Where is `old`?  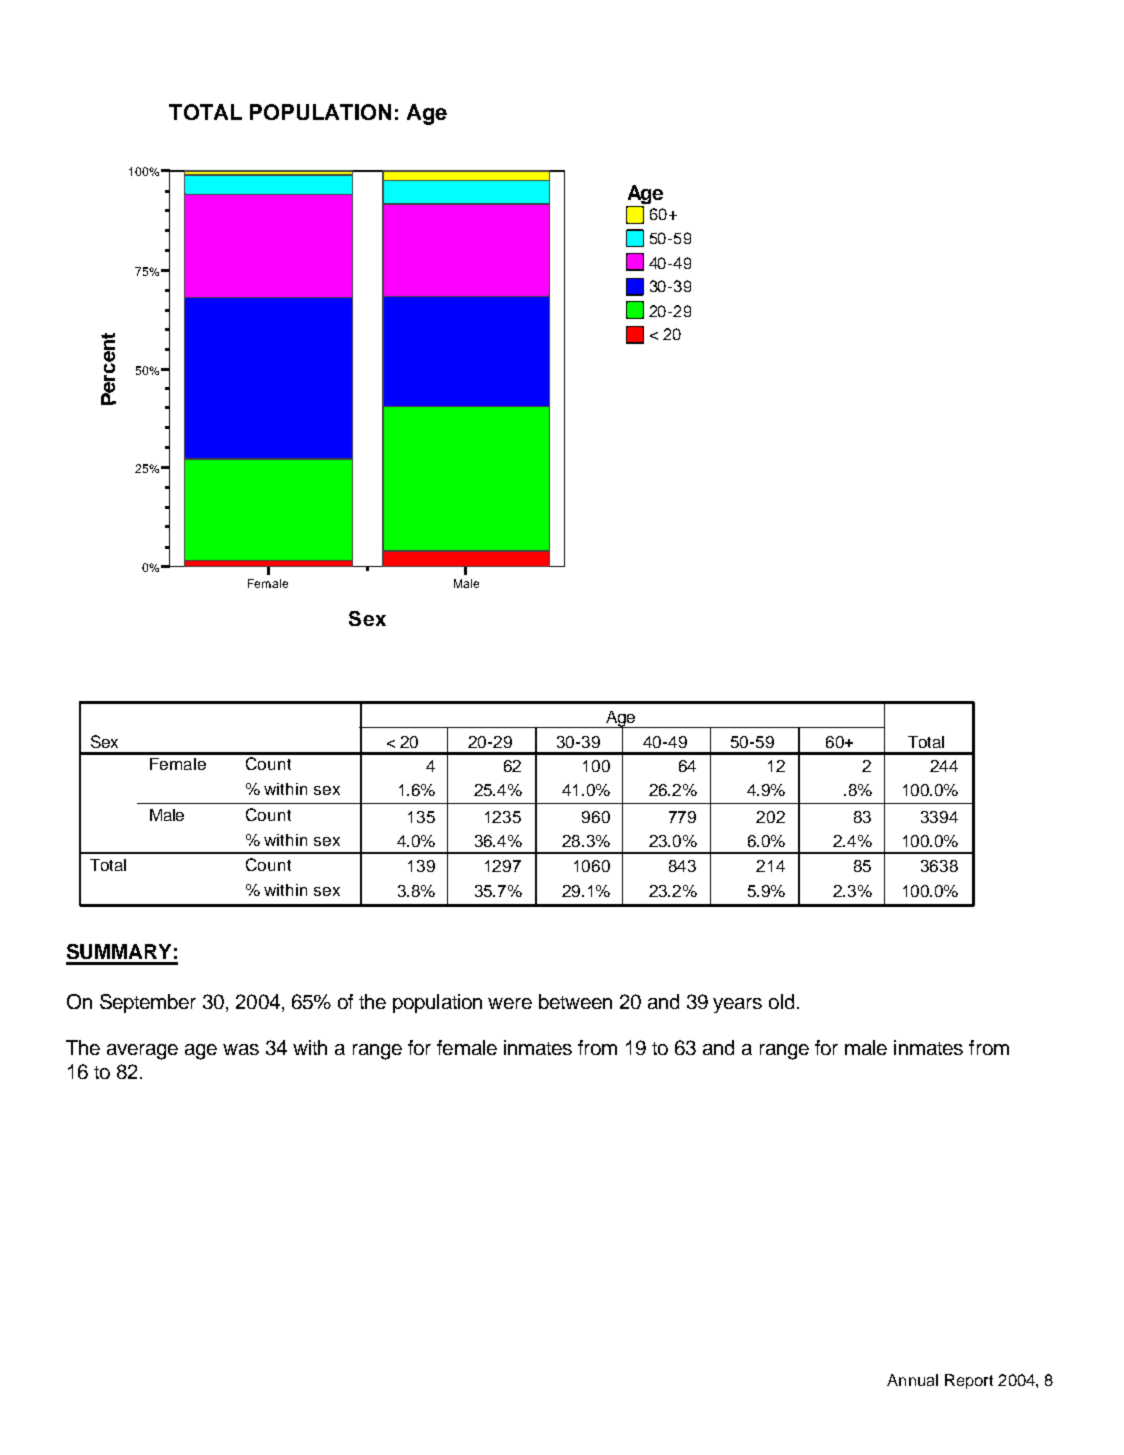 old is located at coordinates (781, 1001).
